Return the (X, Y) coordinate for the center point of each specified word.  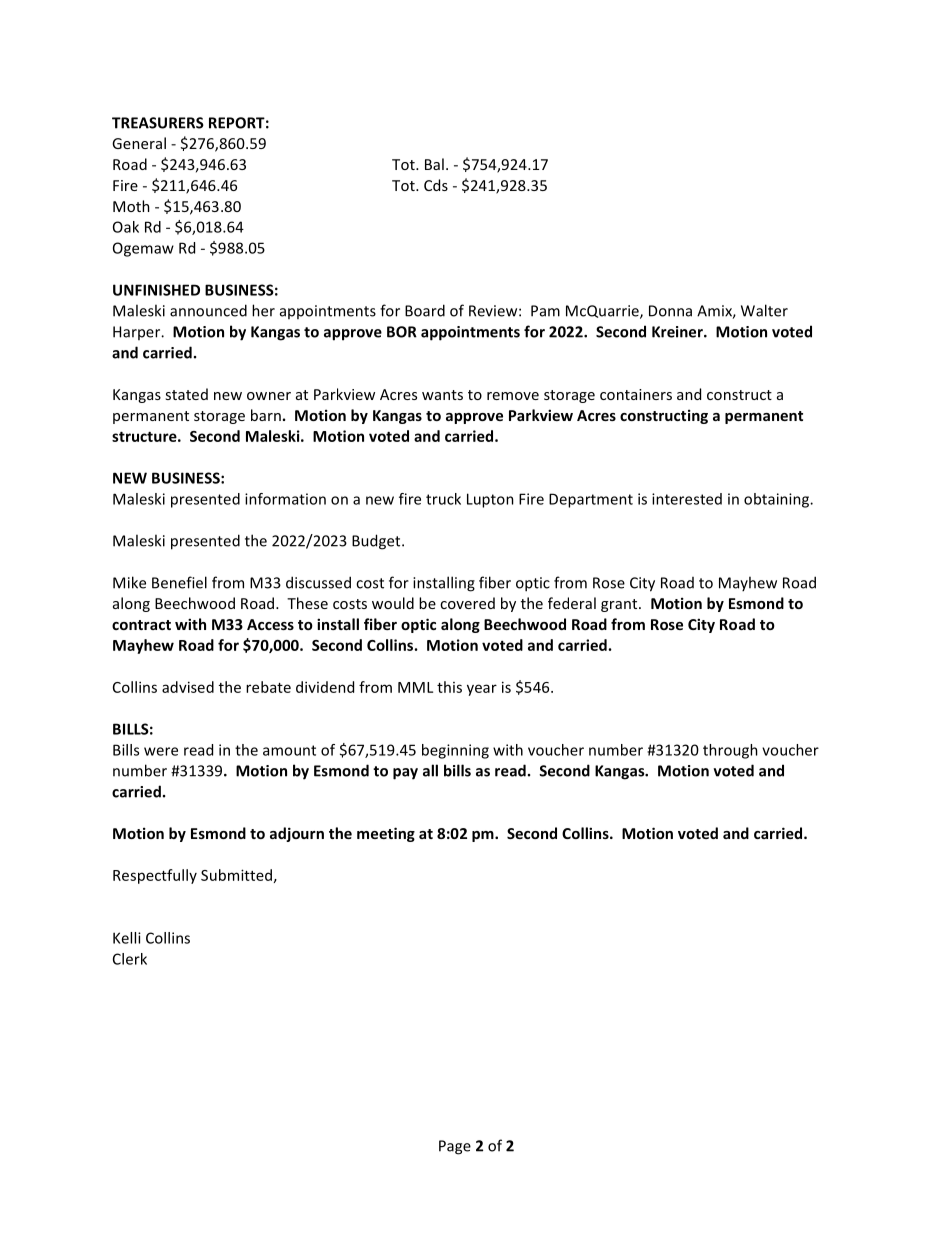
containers (636, 394)
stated (186, 394)
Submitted (236, 875)
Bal (434, 164)
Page (455, 1147)
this (449, 687)
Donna (670, 311)
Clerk (130, 959)
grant (620, 605)
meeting (386, 834)
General (139, 143)
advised (188, 687)
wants (442, 395)
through (730, 751)
